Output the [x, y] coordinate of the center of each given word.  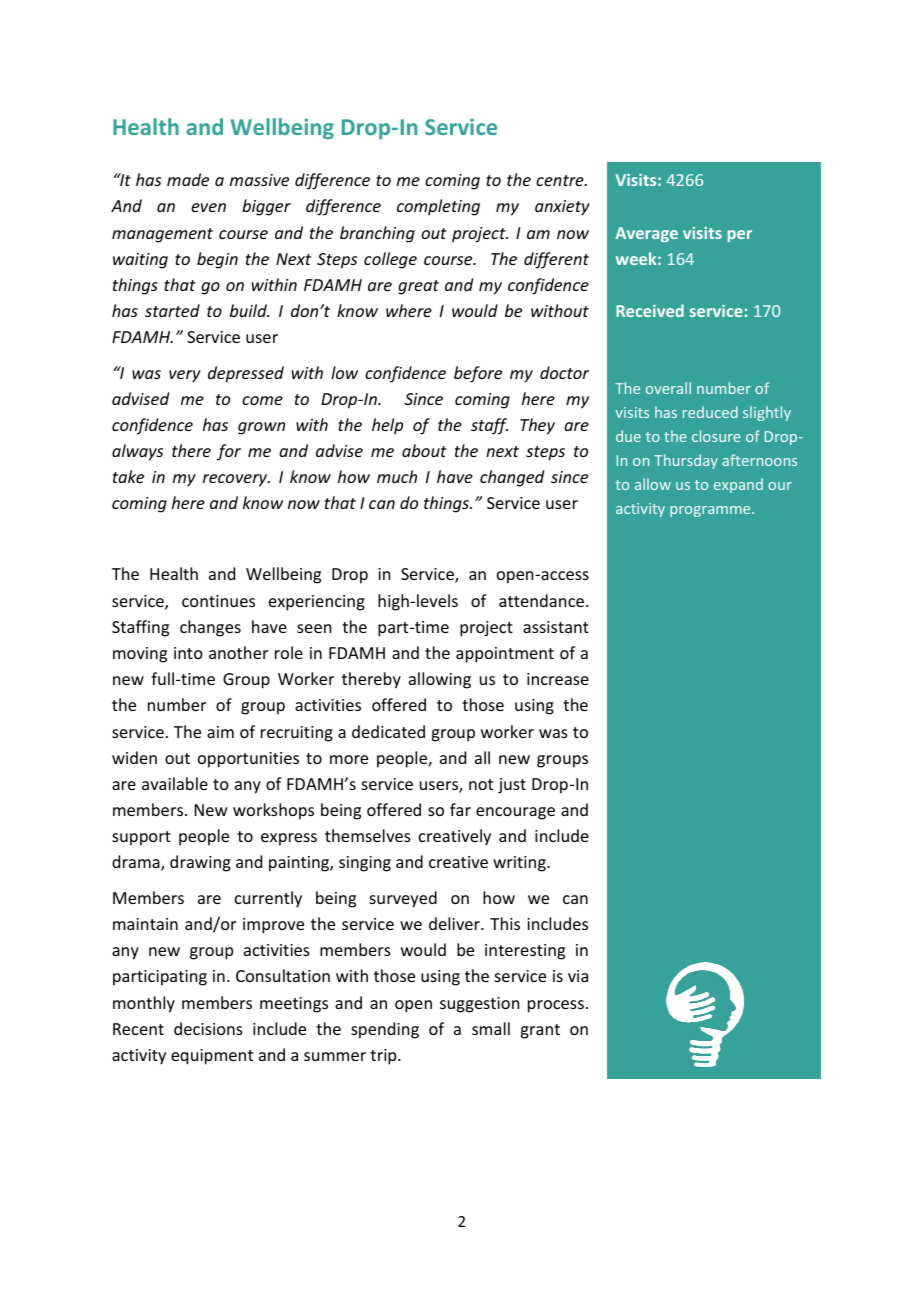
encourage [515, 813]
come [262, 400]
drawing [200, 863]
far [460, 809]
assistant [556, 627]
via [578, 976]
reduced [710, 412]
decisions [208, 1028]
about [424, 450]
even [208, 207]
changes [210, 628]
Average [646, 234]
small [491, 1028]
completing [438, 207]
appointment [505, 655]
